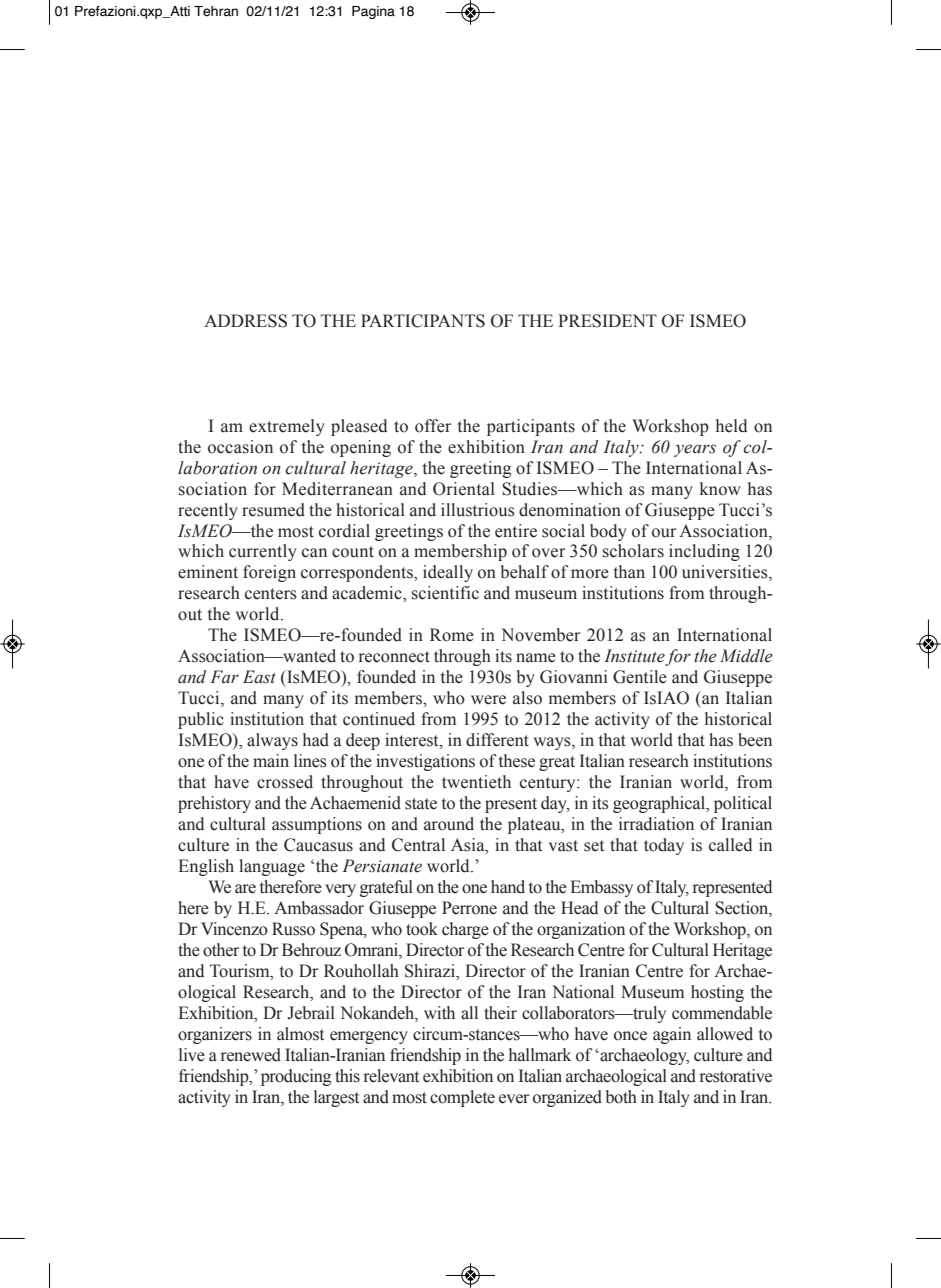  I want to click on Tehran, so click(216, 11).
